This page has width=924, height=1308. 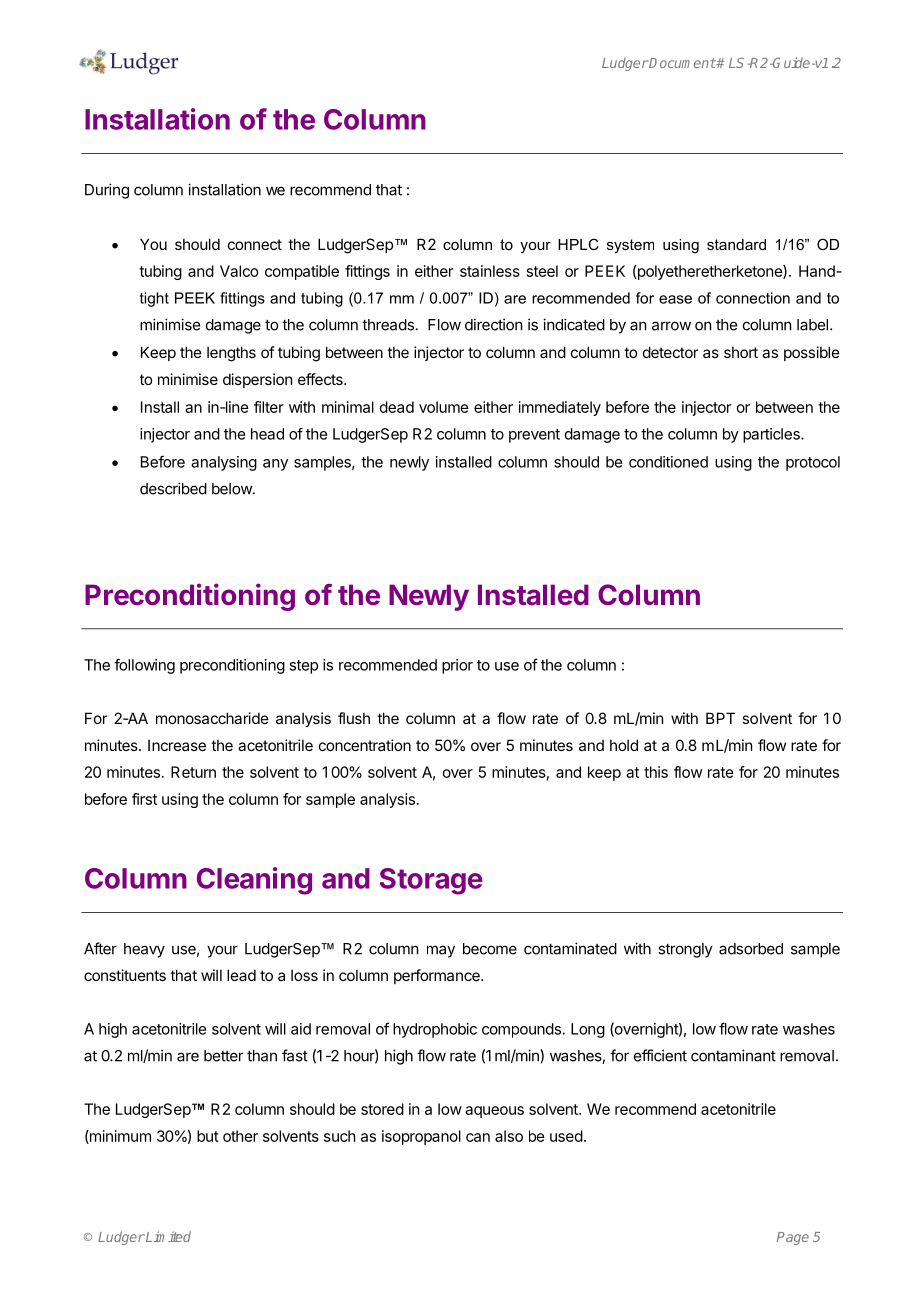 What do you see at coordinates (490, 271) in the page?
I see `stainless` at bounding box center [490, 271].
